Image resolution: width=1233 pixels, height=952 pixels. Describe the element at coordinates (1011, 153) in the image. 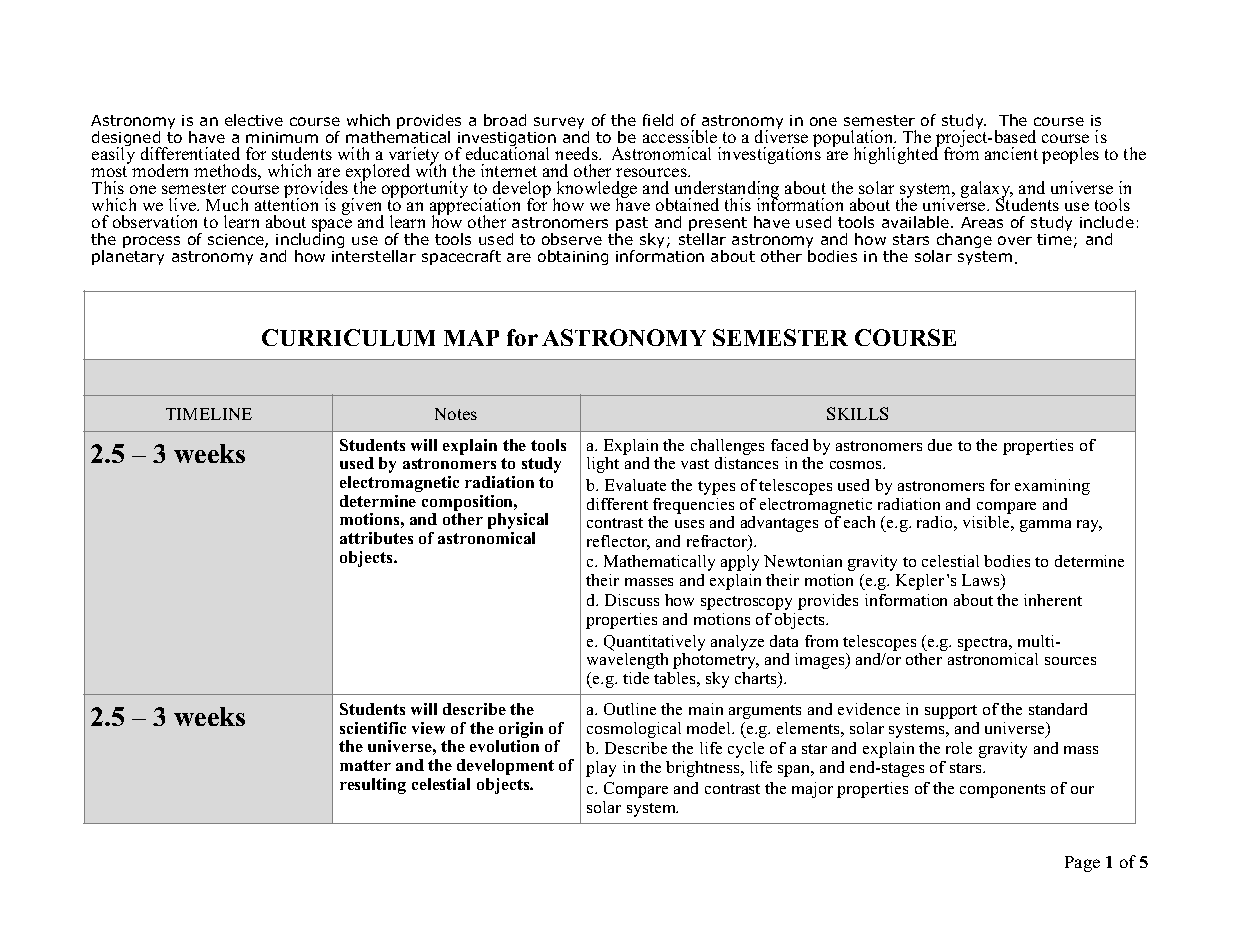

I see `ancient` at that location.
